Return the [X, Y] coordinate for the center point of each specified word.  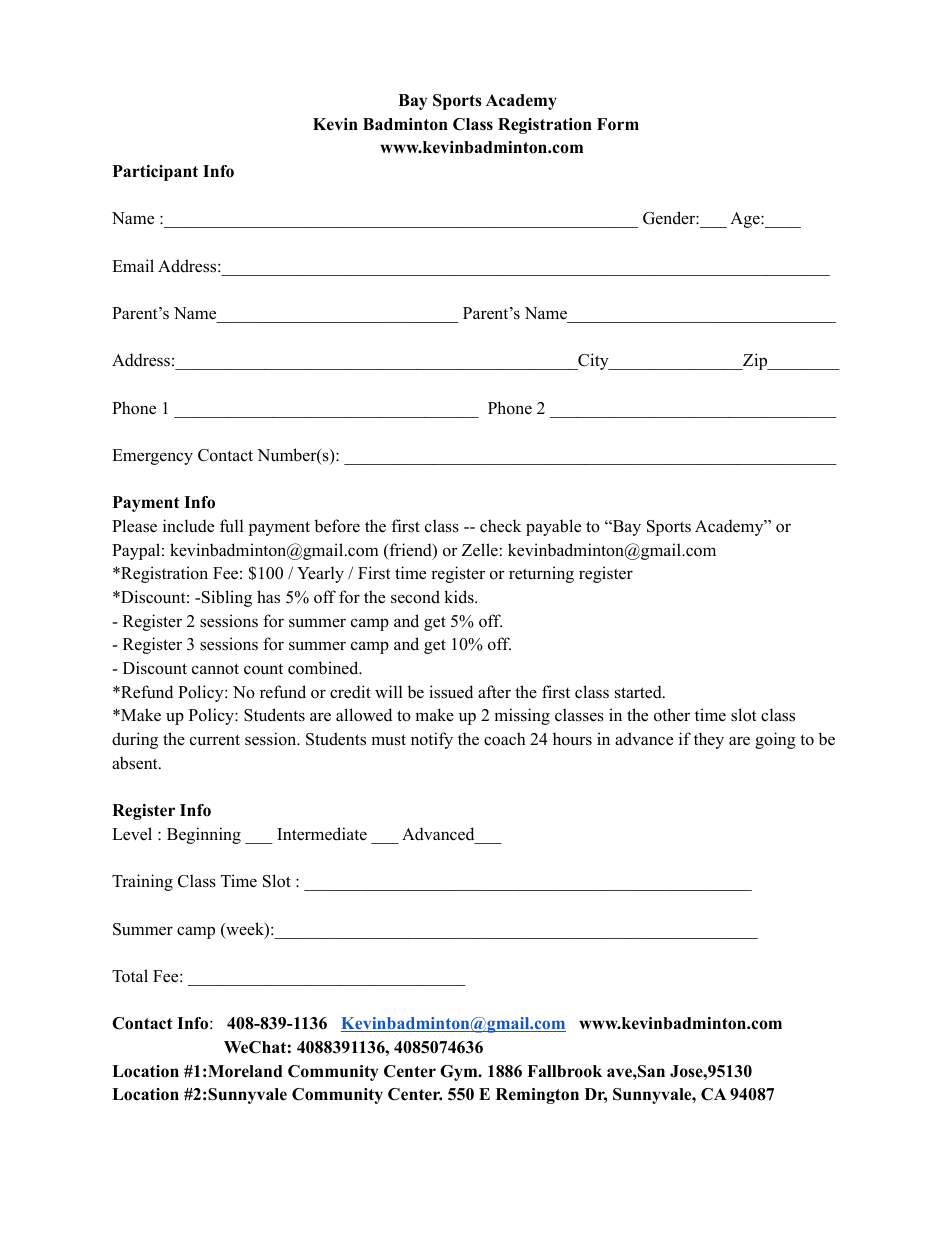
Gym [460, 1073]
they [709, 740]
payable [553, 527]
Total [130, 976]
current [215, 740]
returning [541, 574]
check [500, 526]
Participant [155, 173]
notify [432, 740]
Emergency [152, 457]
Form [618, 124]
